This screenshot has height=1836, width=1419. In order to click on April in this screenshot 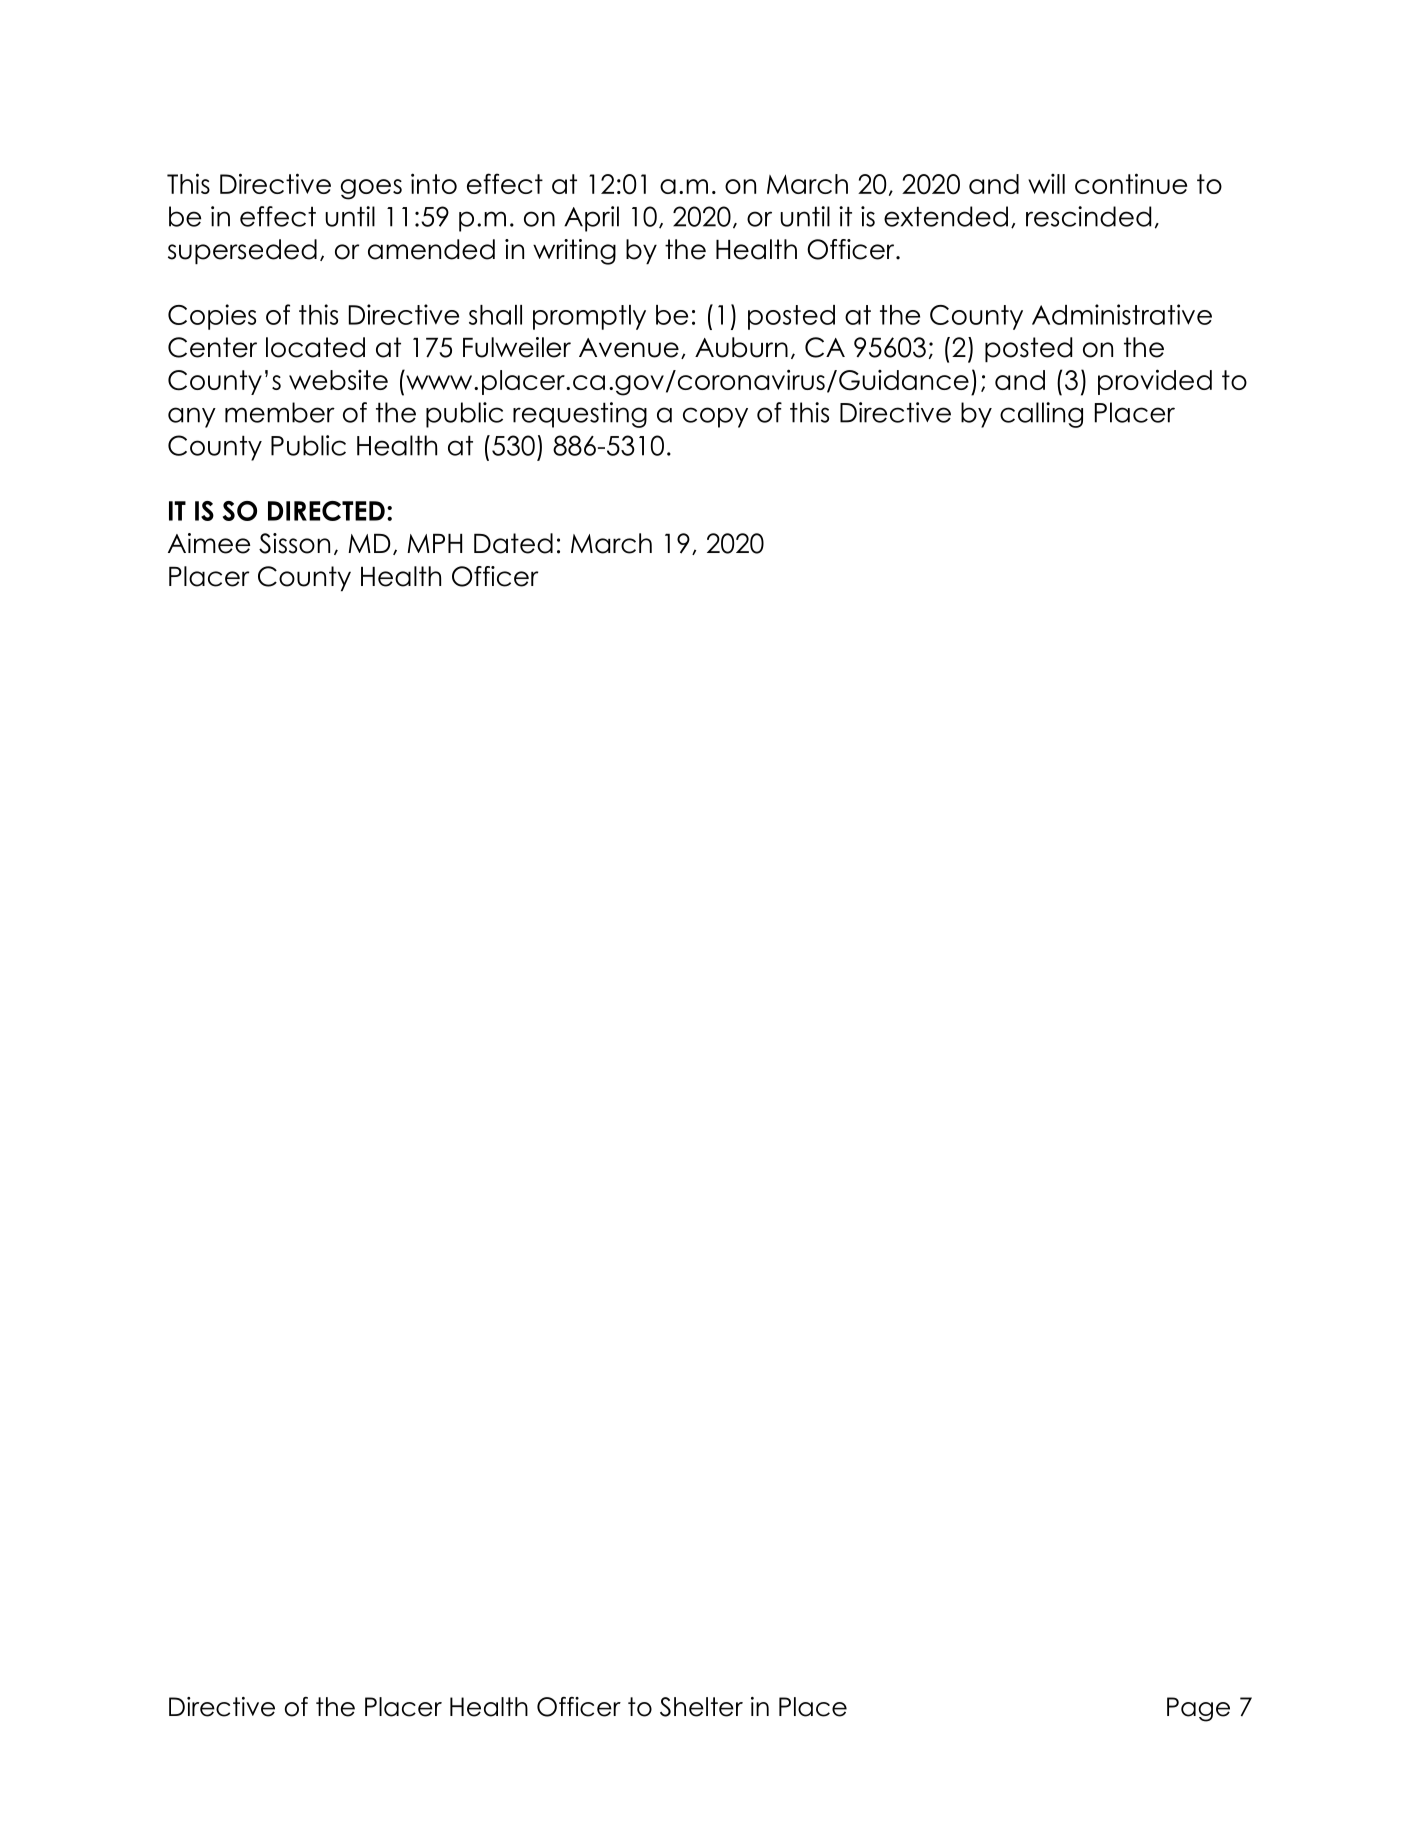, I will do `click(591, 219)`.
